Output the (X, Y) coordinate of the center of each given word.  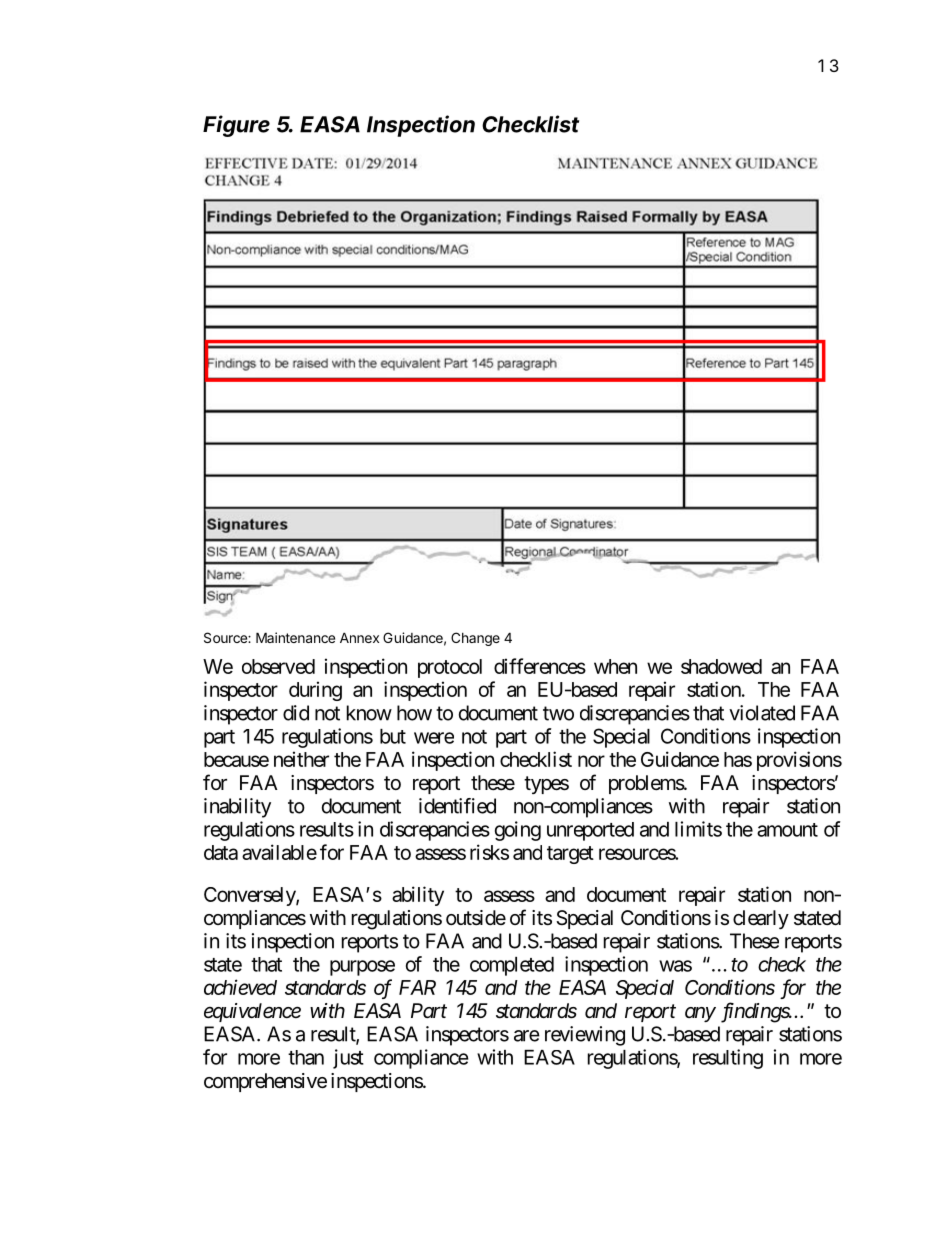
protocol (450, 668)
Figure (236, 126)
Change (475, 639)
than (306, 1057)
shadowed (721, 666)
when (615, 666)
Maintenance (295, 637)
